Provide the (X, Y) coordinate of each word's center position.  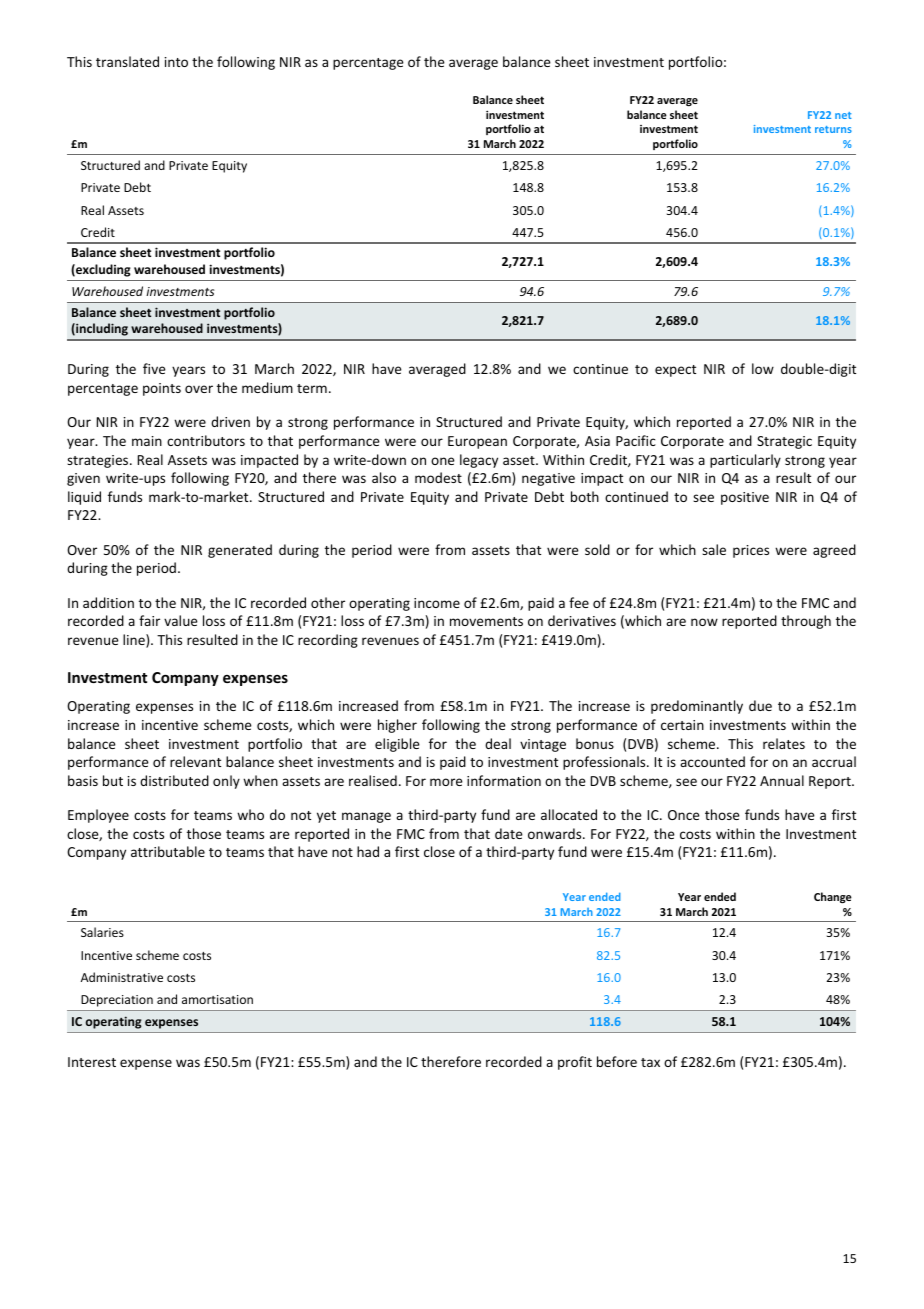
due (760, 705)
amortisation (217, 999)
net (843, 115)
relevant (195, 761)
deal (498, 743)
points (162, 389)
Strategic (784, 442)
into (176, 62)
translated (127, 61)
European (477, 442)
